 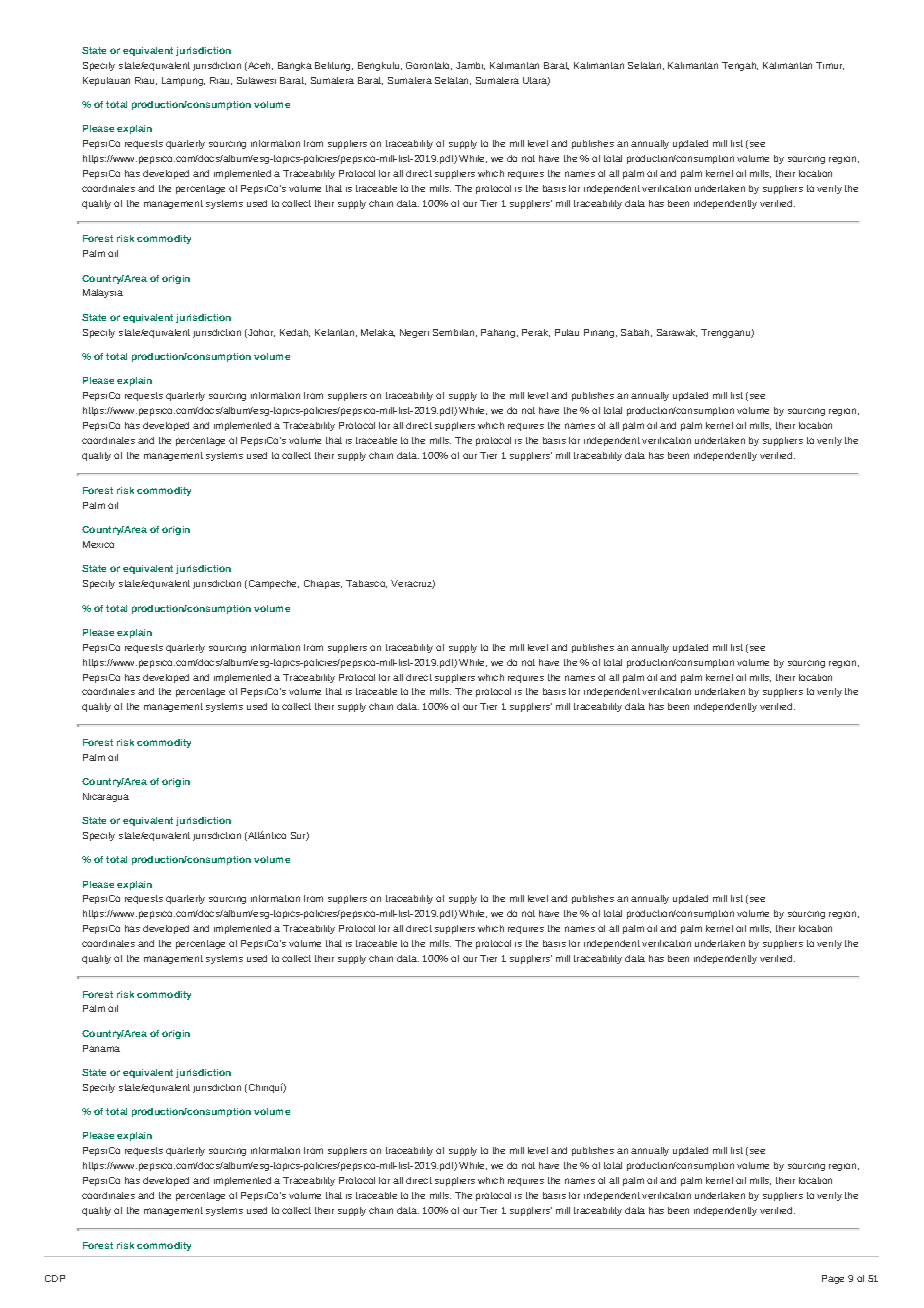 What do you see at coordinates (740, 66) in the page?
I see `Tengah` at bounding box center [740, 66].
